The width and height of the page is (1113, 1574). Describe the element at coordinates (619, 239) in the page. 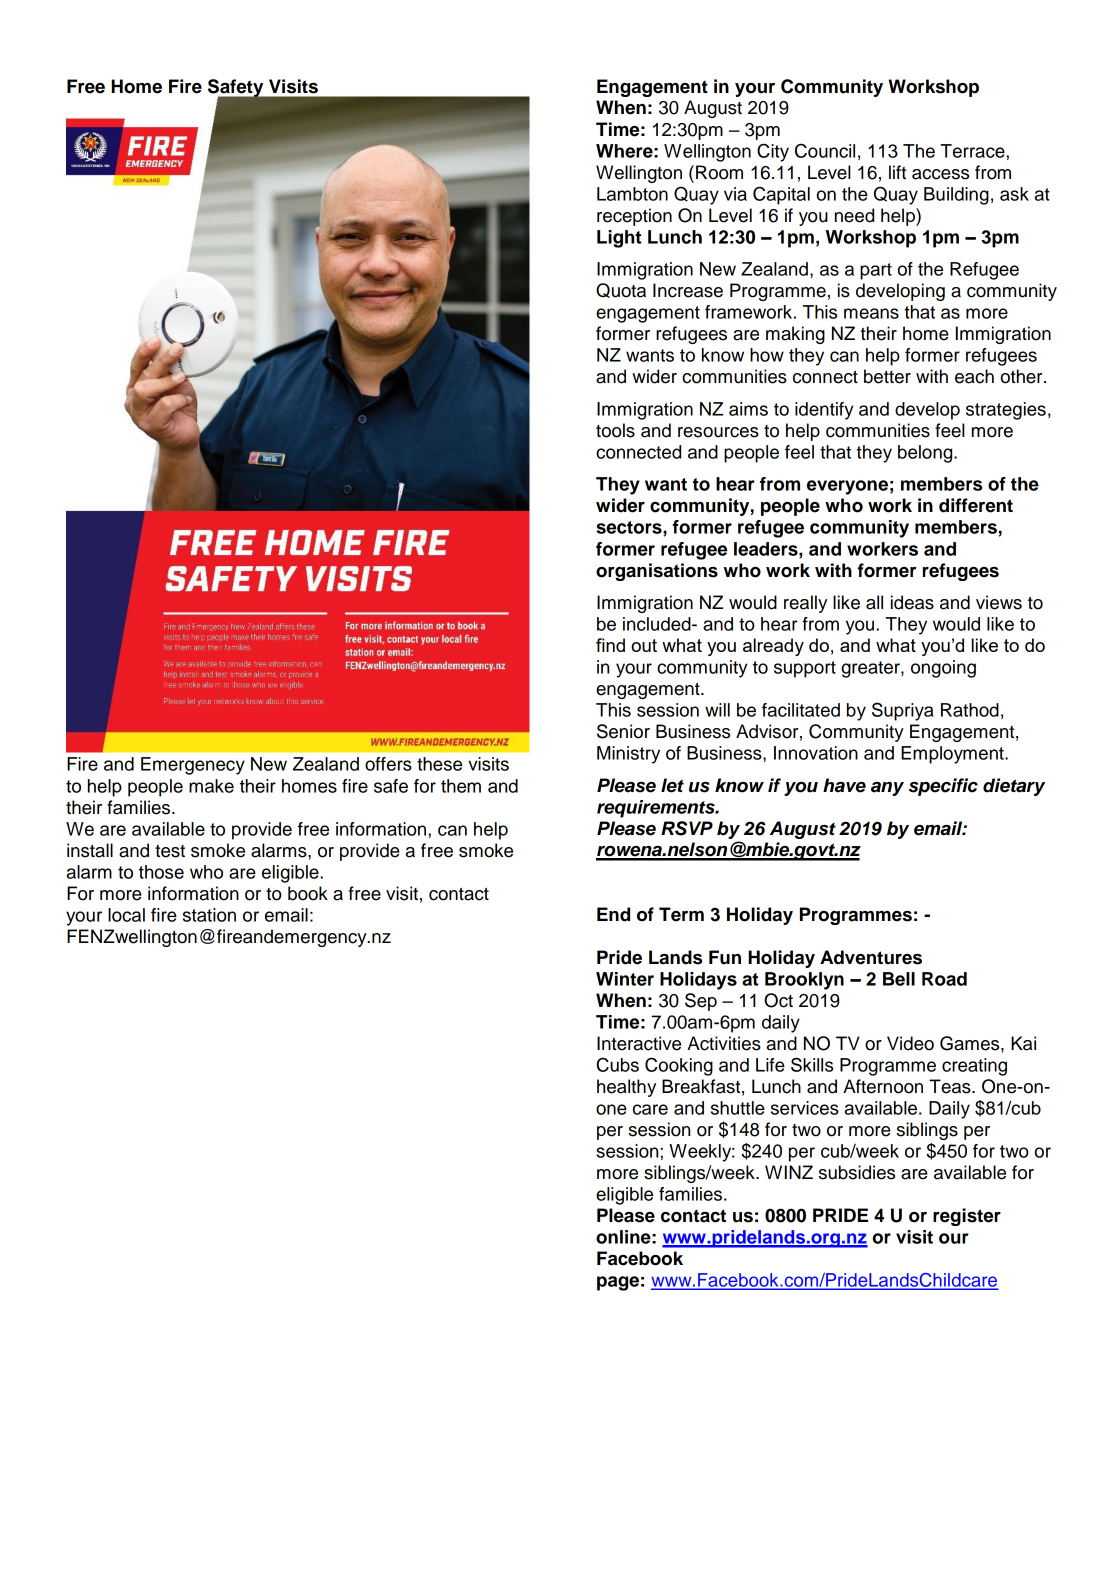

I see `Light` at that location.
